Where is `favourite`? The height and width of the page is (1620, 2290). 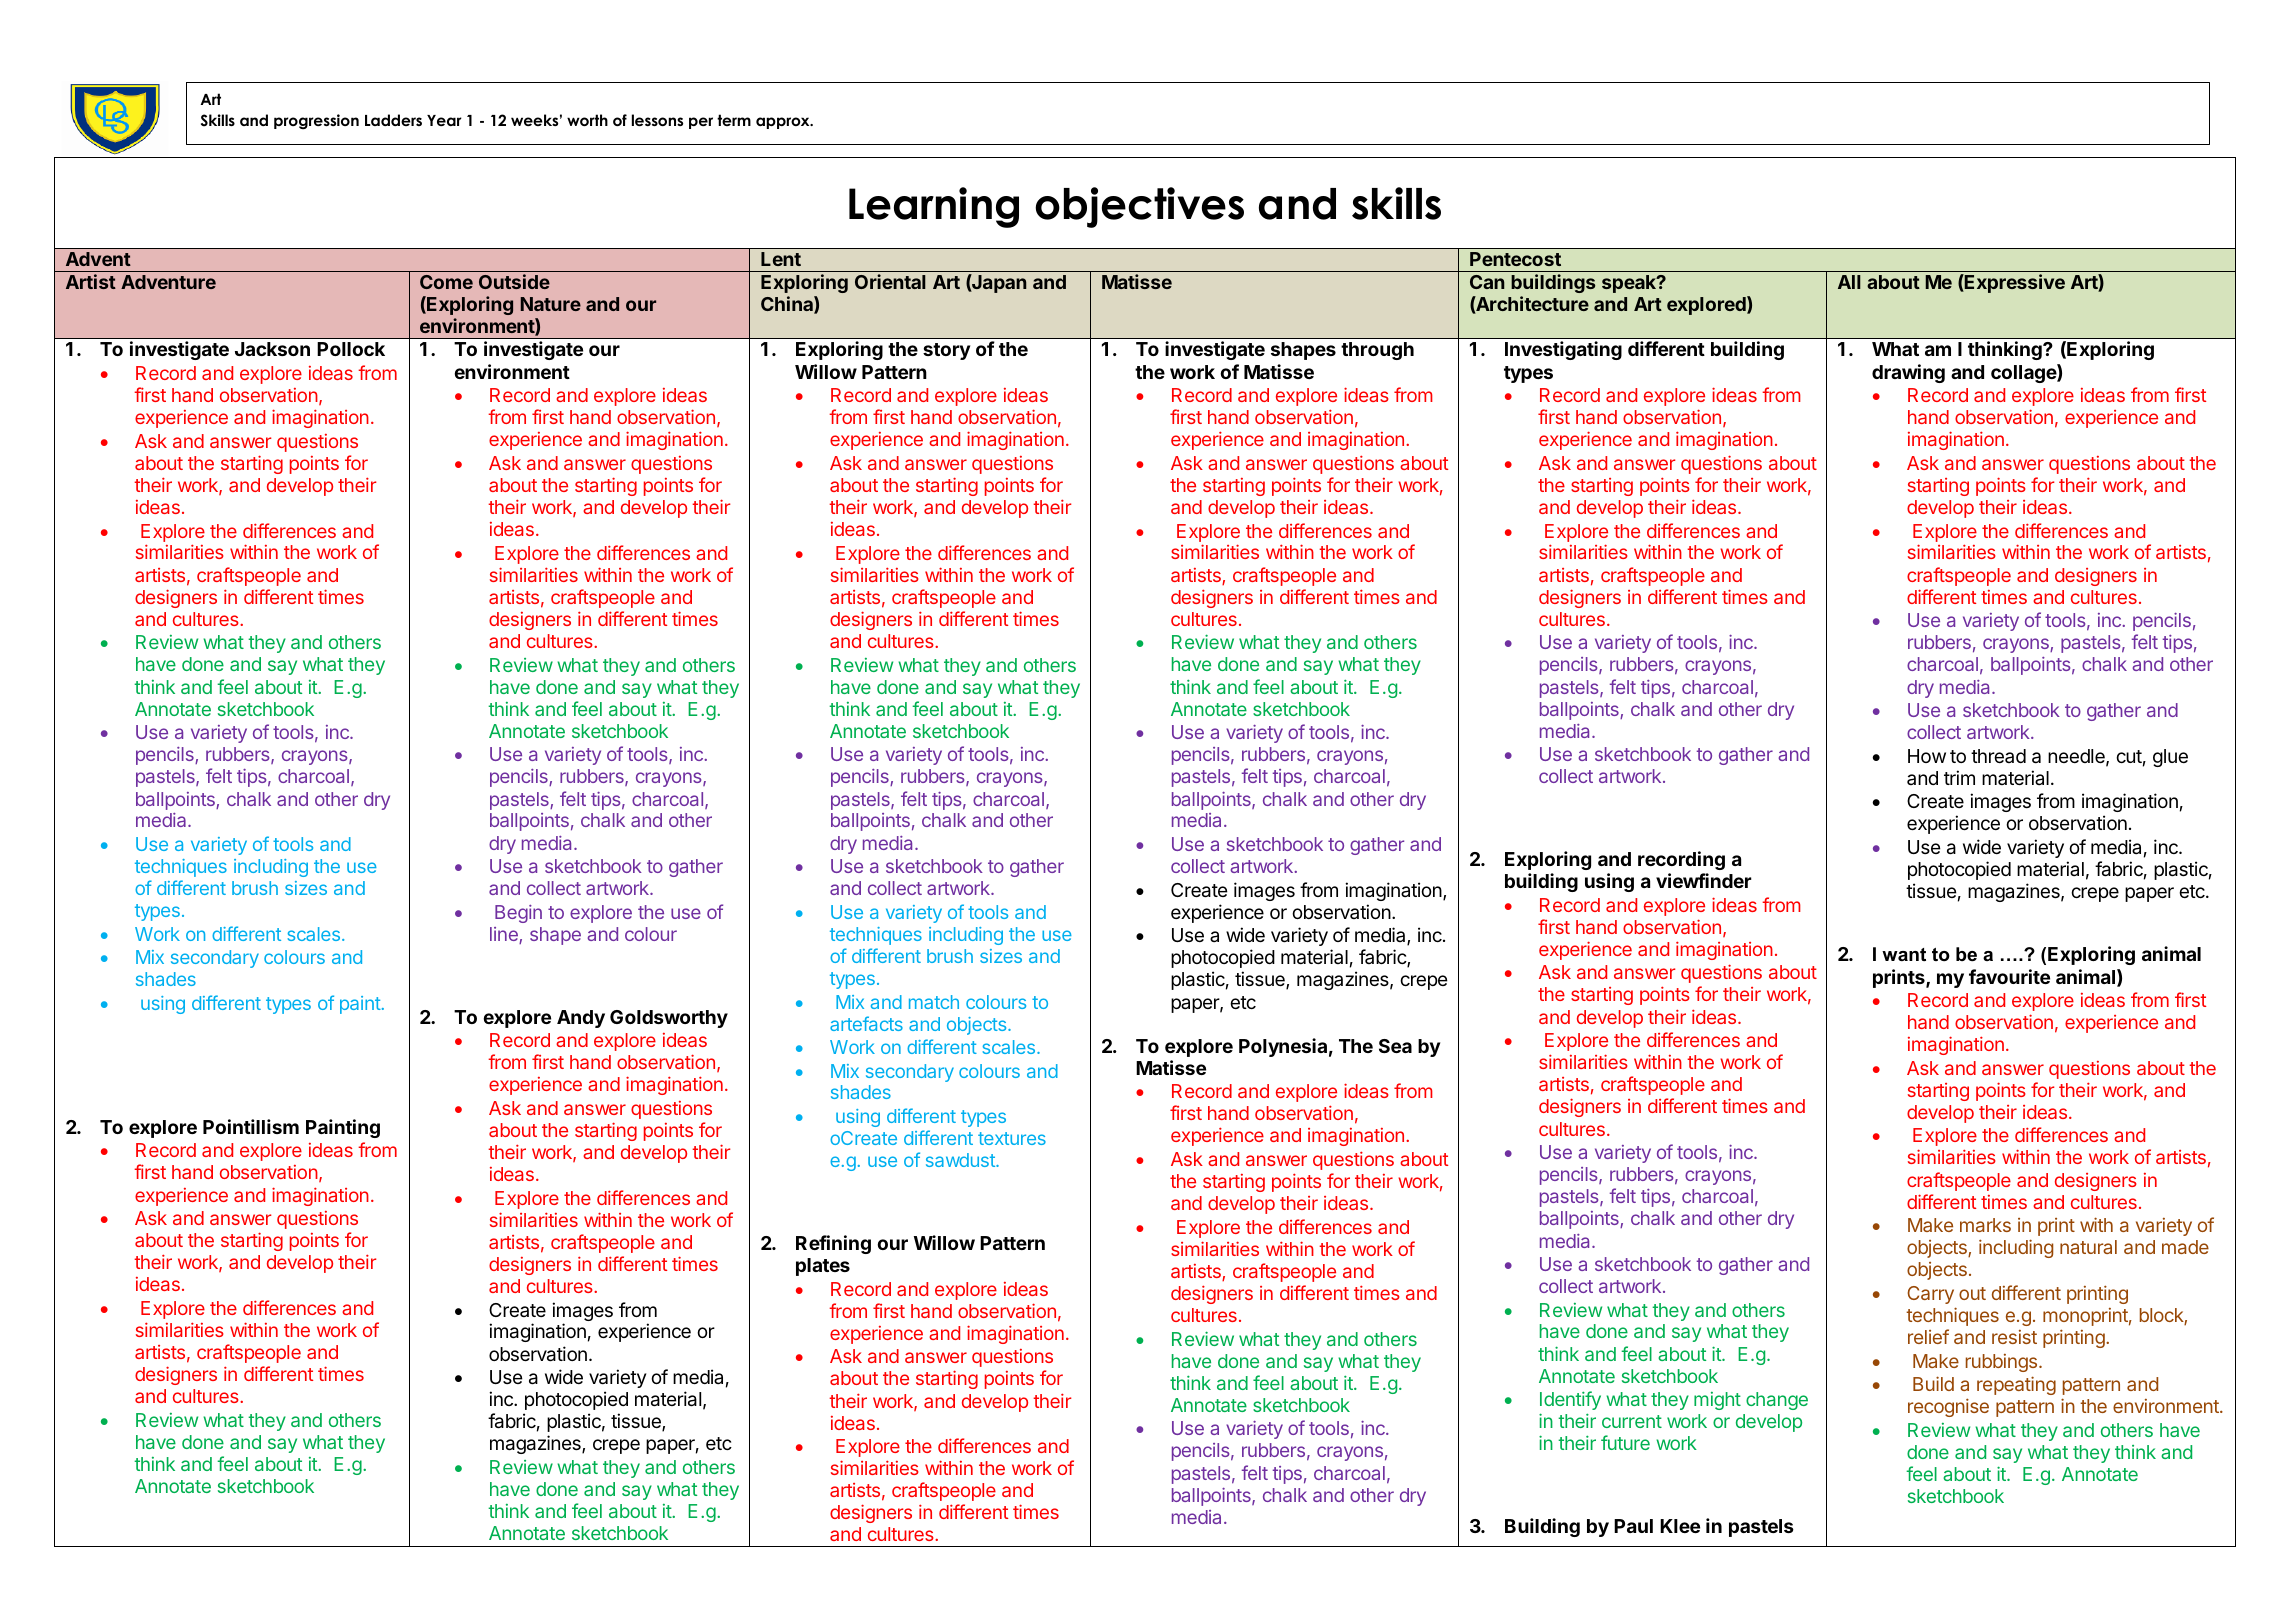
favourite is located at coordinates (2009, 976).
